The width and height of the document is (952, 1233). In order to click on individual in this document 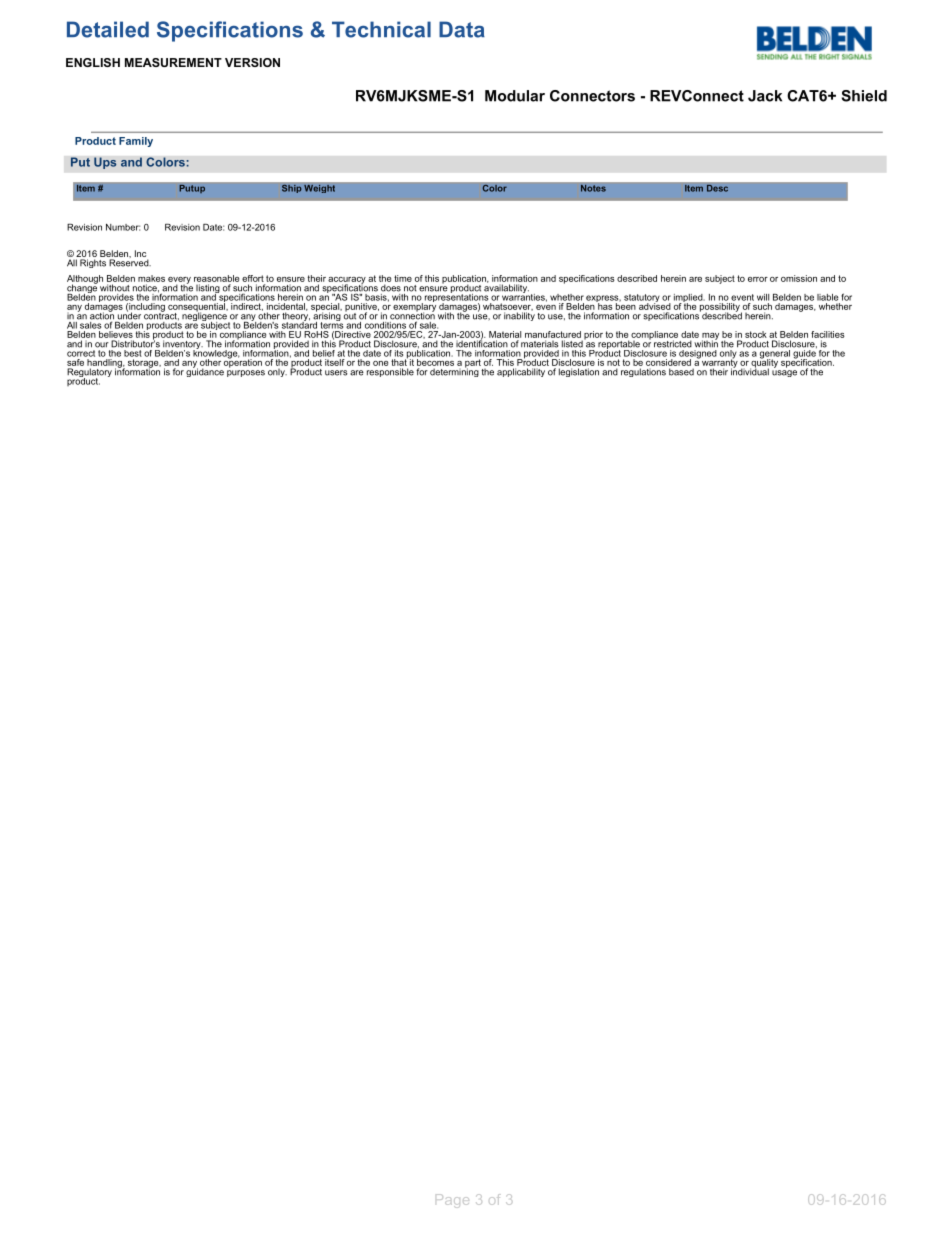, I will do `click(750, 371)`.
